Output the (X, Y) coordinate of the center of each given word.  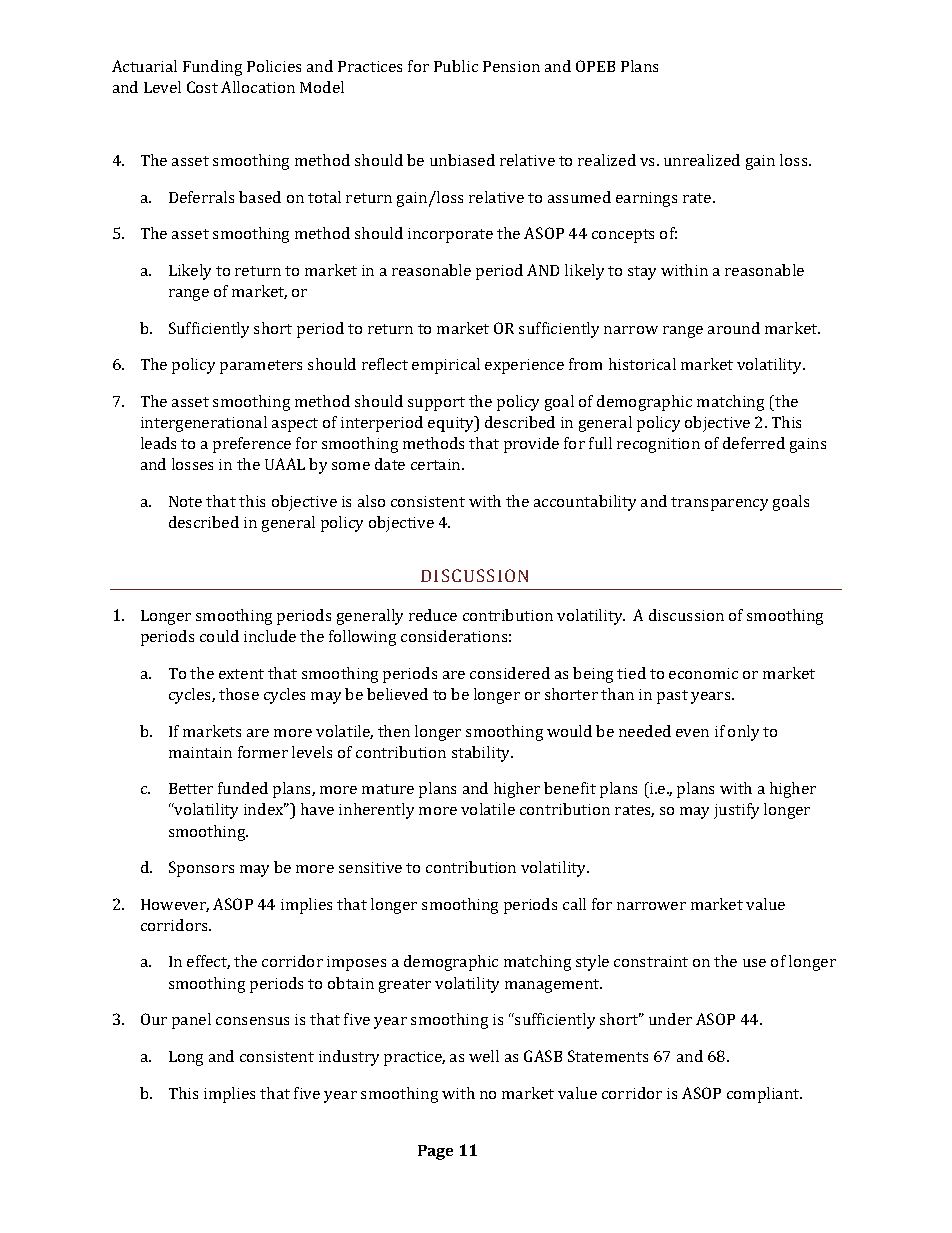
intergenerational (204, 424)
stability (482, 754)
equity (452, 424)
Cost (202, 87)
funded (243, 788)
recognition (658, 445)
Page (435, 1152)
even (692, 733)
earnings (646, 199)
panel (191, 1021)
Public (456, 66)
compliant (764, 1095)
